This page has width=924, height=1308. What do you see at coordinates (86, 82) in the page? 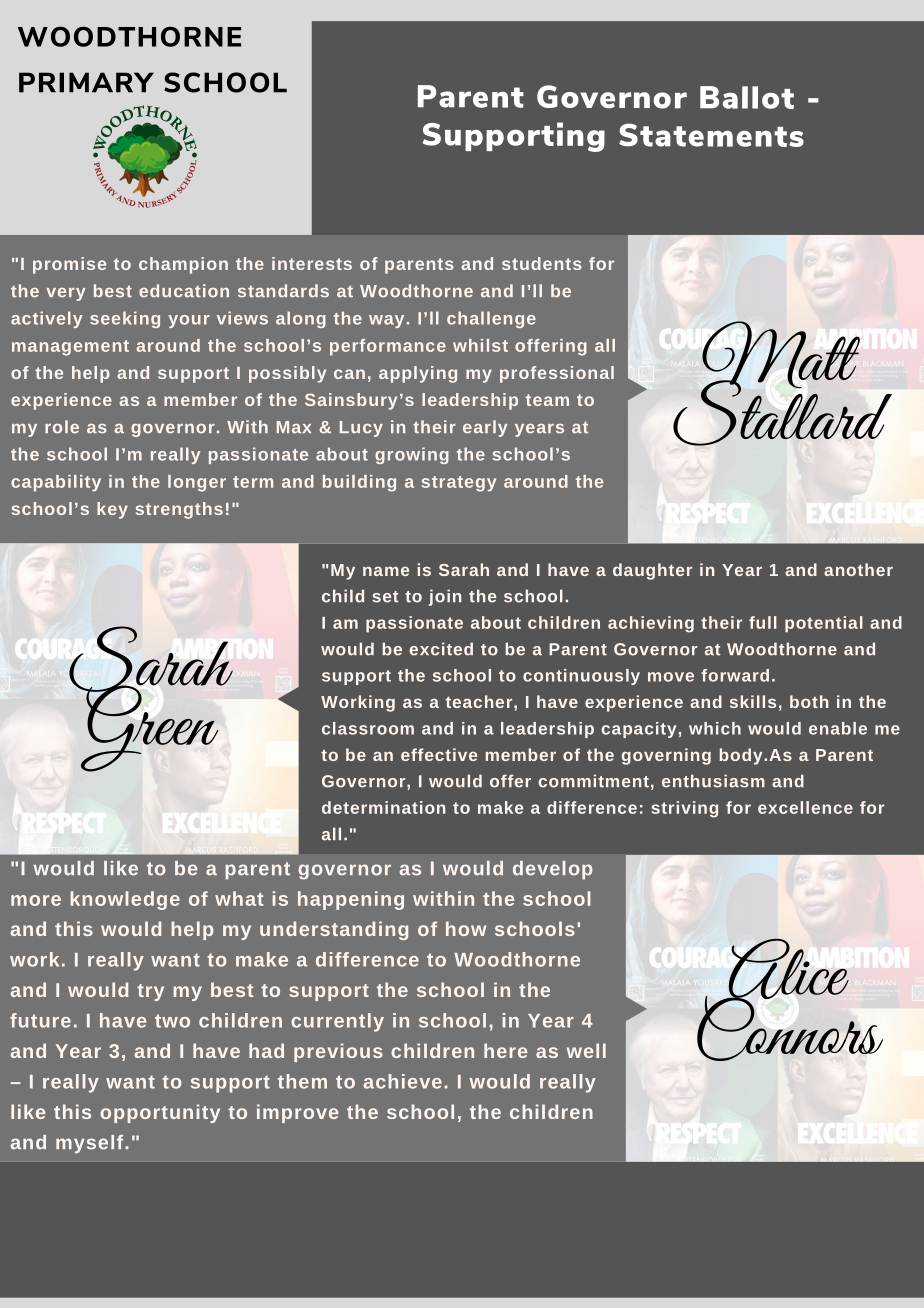
I see `PRIMARY` at bounding box center [86, 82].
